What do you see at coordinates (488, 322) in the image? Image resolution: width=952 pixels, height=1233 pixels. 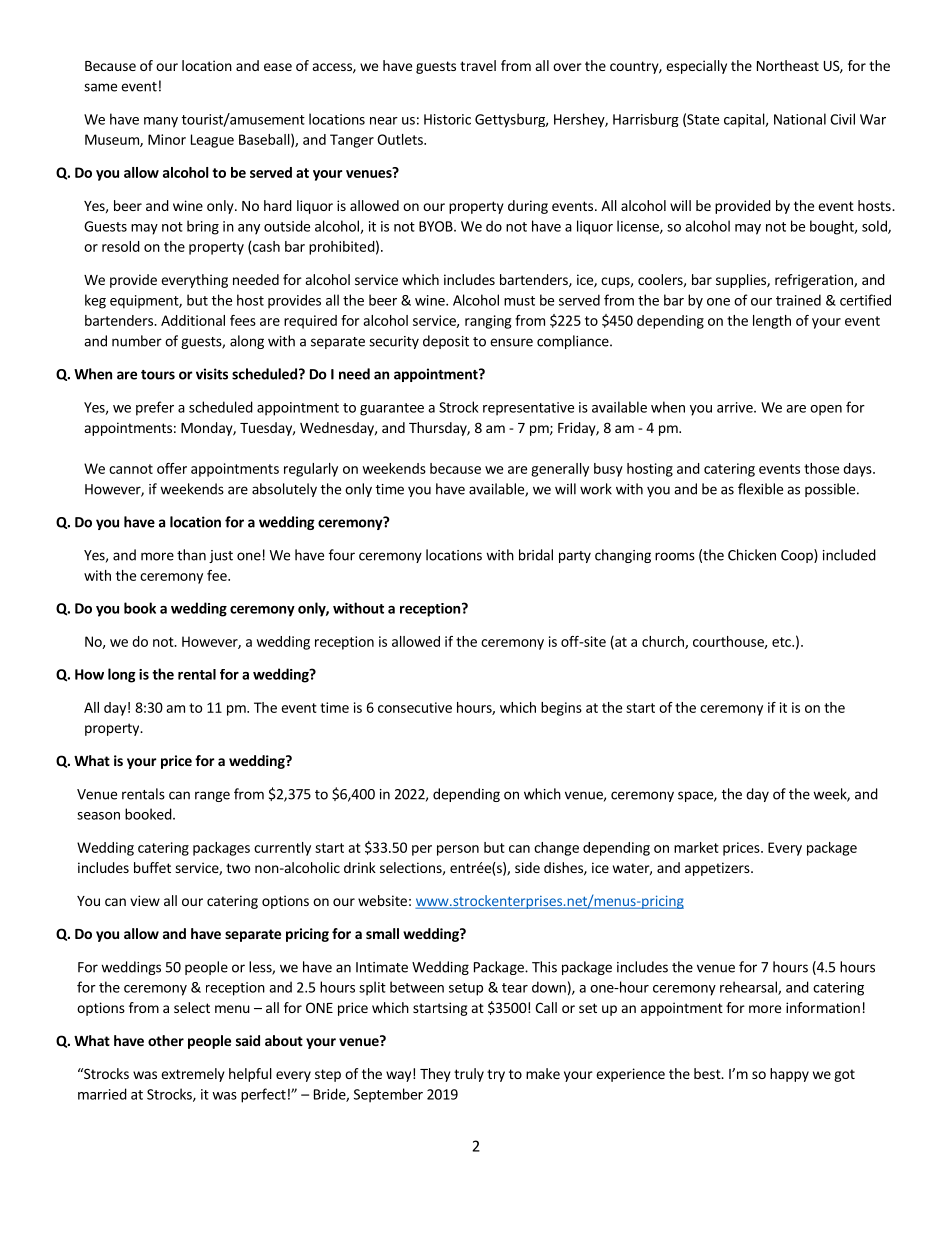 I see `ranging` at bounding box center [488, 322].
